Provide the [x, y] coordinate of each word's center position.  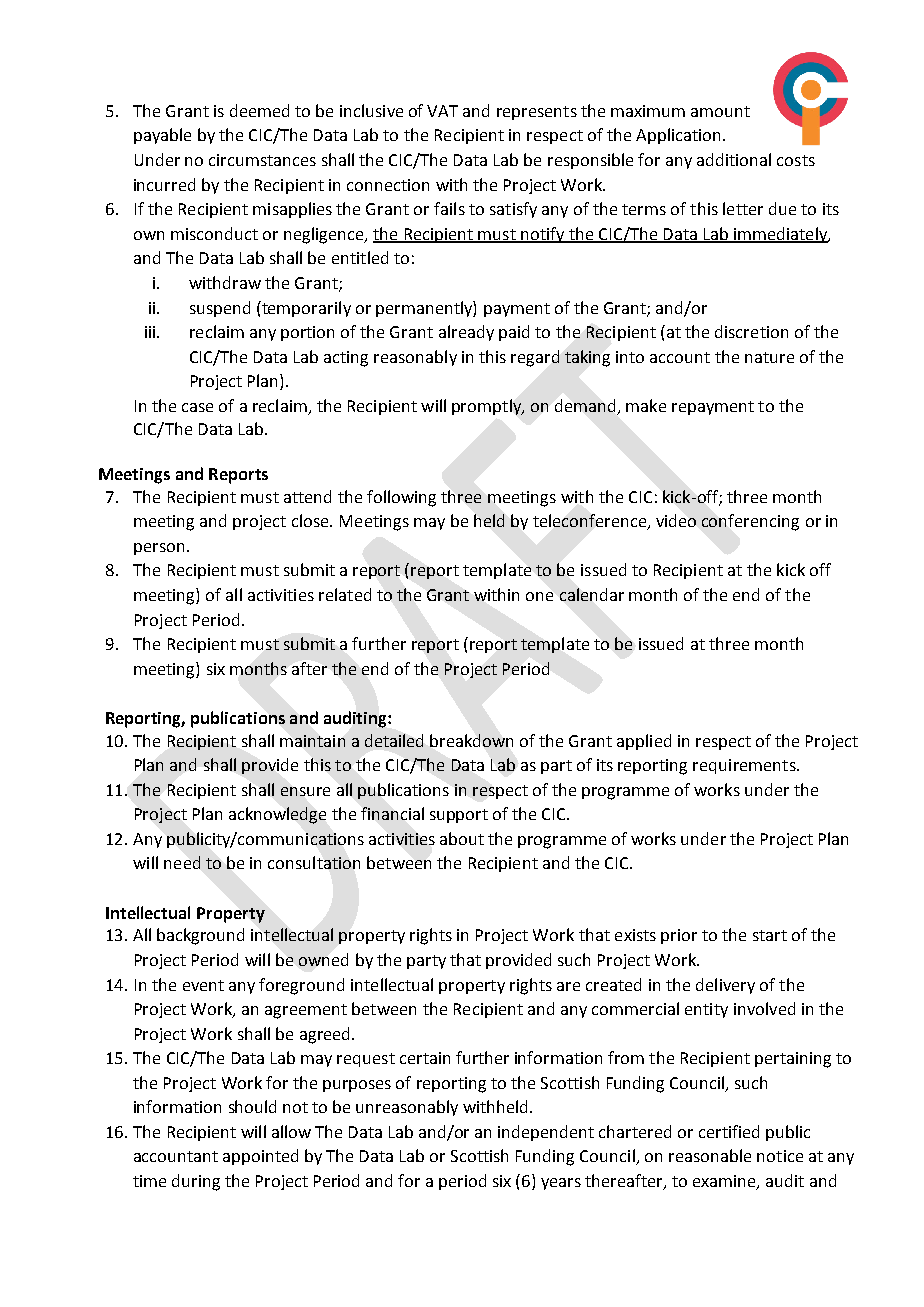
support [459, 816]
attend [307, 496]
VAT [442, 111]
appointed [260, 1157]
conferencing [750, 522]
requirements [745, 766]
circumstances [262, 160]
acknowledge [277, 815]
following [401, 498]
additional [734, 159]
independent [546, 1133]
